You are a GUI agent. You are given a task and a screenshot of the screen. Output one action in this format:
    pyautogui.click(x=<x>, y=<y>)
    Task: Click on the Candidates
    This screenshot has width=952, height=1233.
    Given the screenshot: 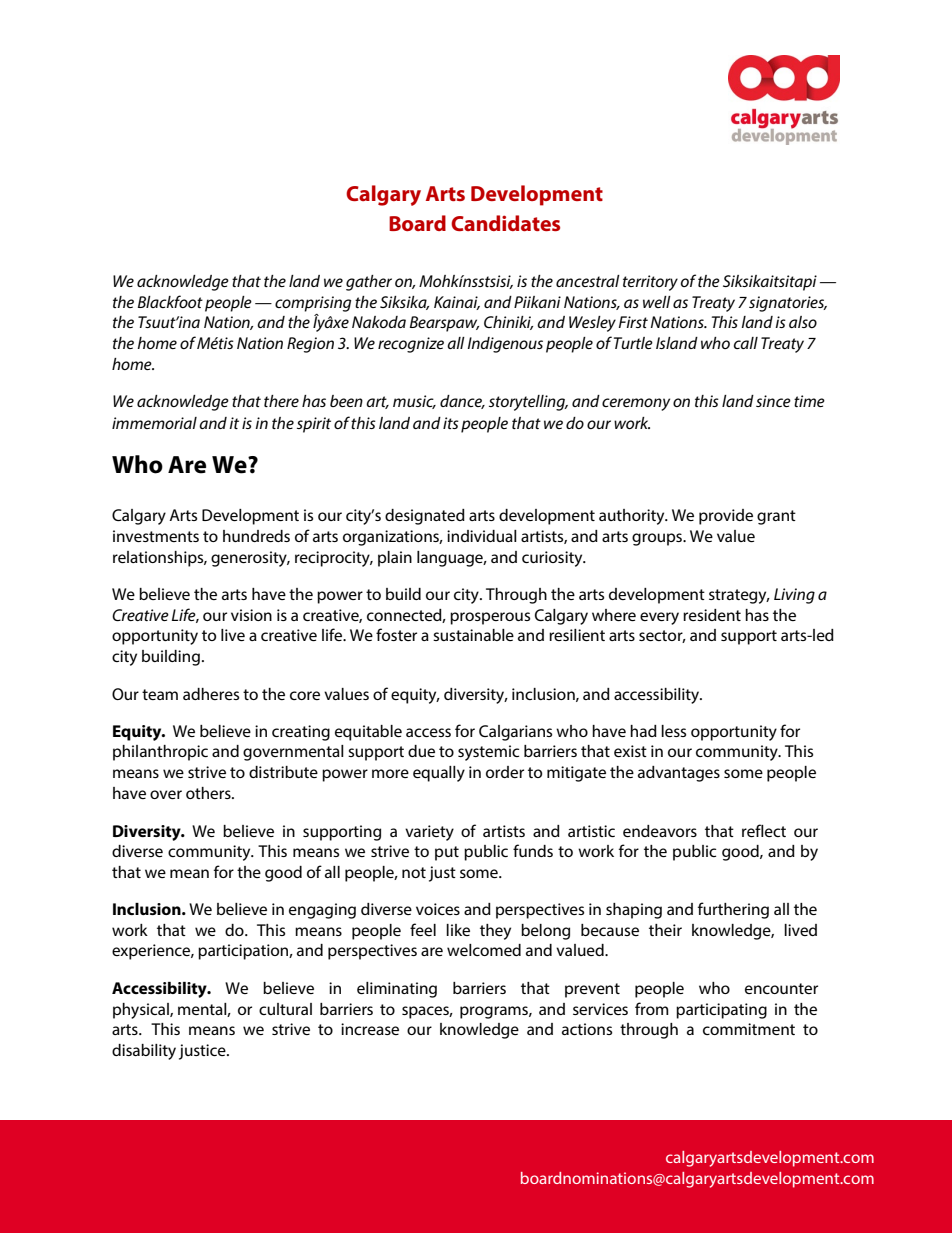 What is the action you would take?
    pyautogui.click(x=505, y=223)
